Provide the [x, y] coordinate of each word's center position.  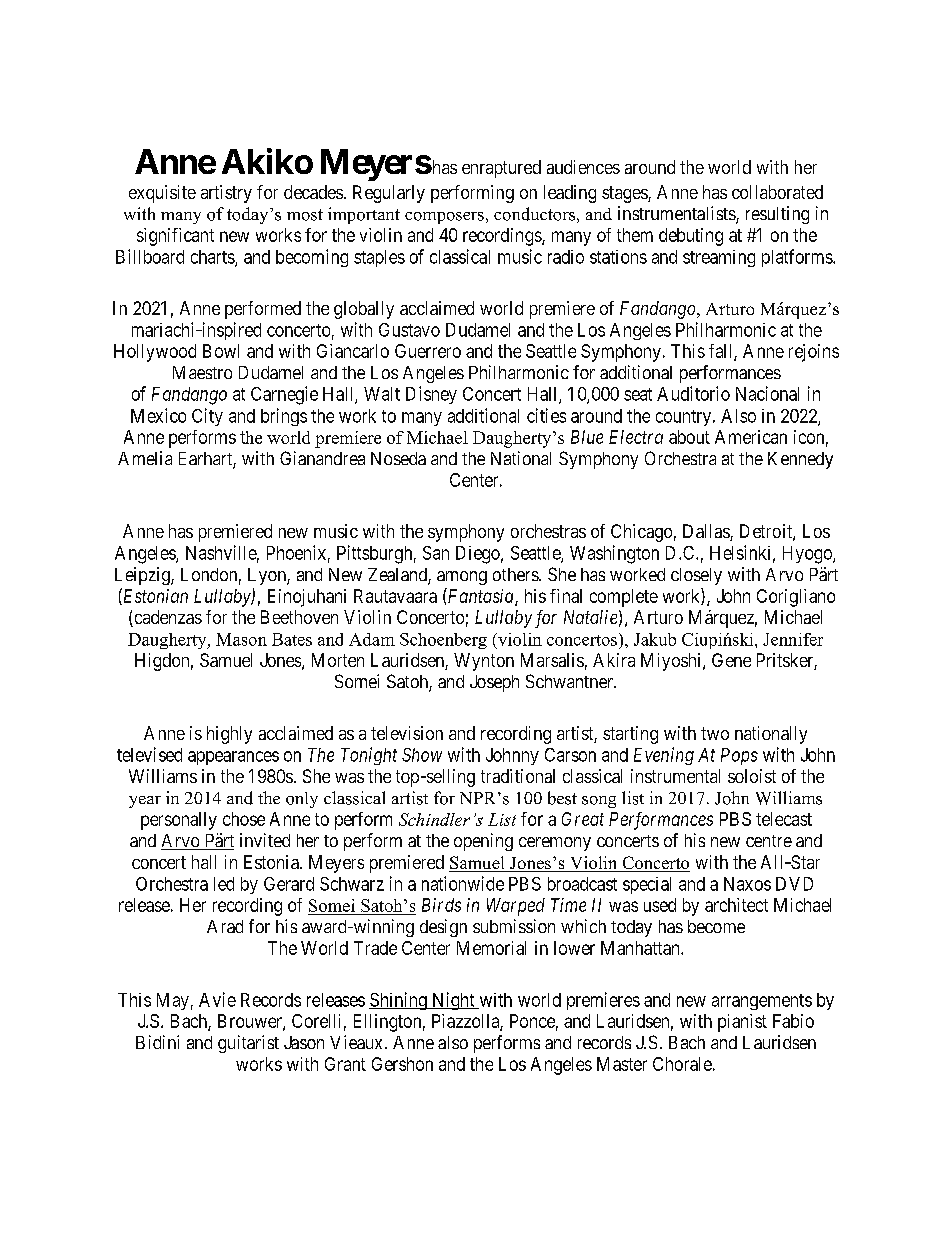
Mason [241, 639]
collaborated [777, 192]
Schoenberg [443, 641]
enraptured [501, 169]
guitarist [248, 1044]
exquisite [162, 194]
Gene [731, 660]
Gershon [402, 1064]
